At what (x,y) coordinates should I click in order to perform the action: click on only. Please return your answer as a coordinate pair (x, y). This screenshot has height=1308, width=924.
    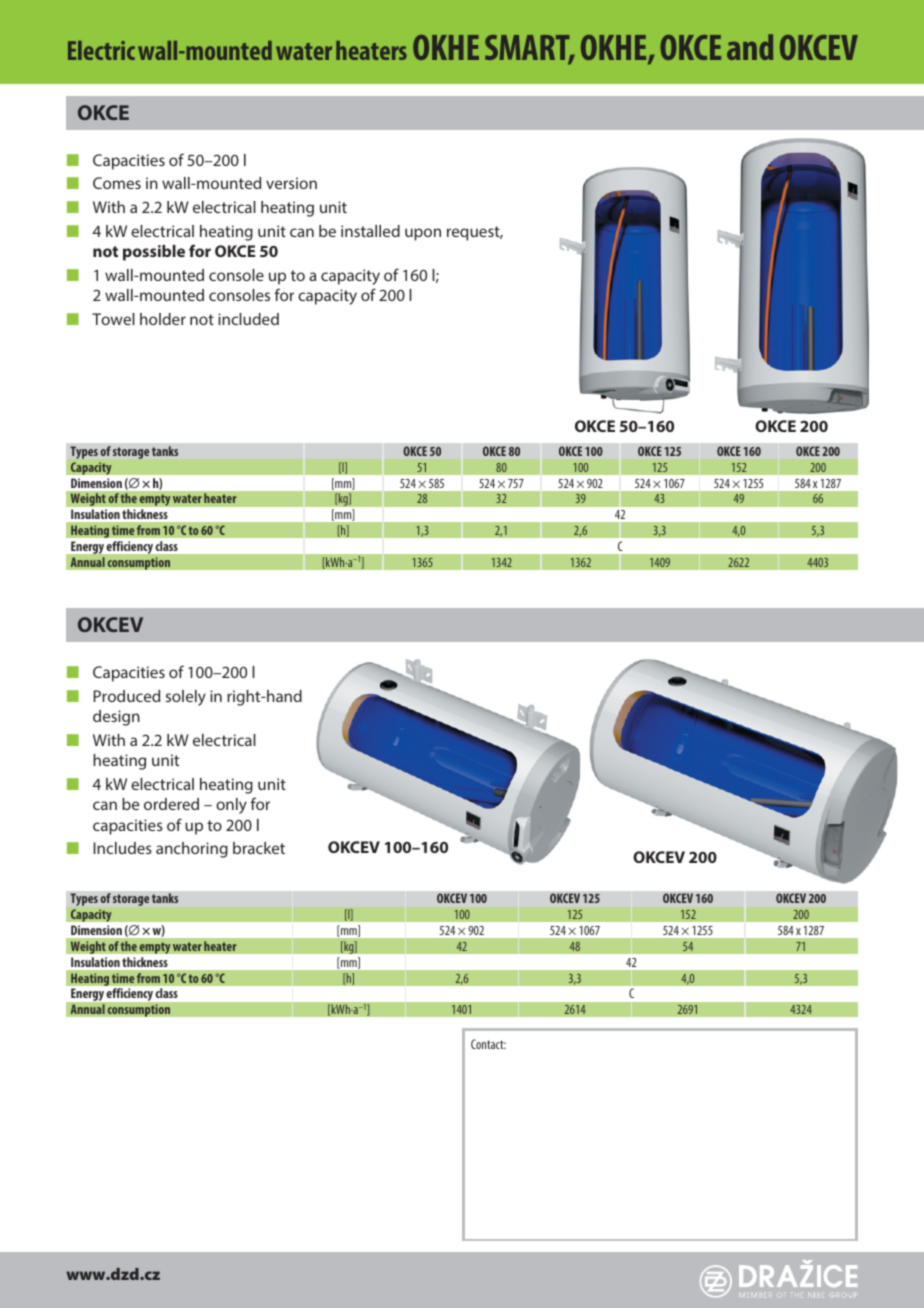
    Looking at the image, I should click on (231, 806).
